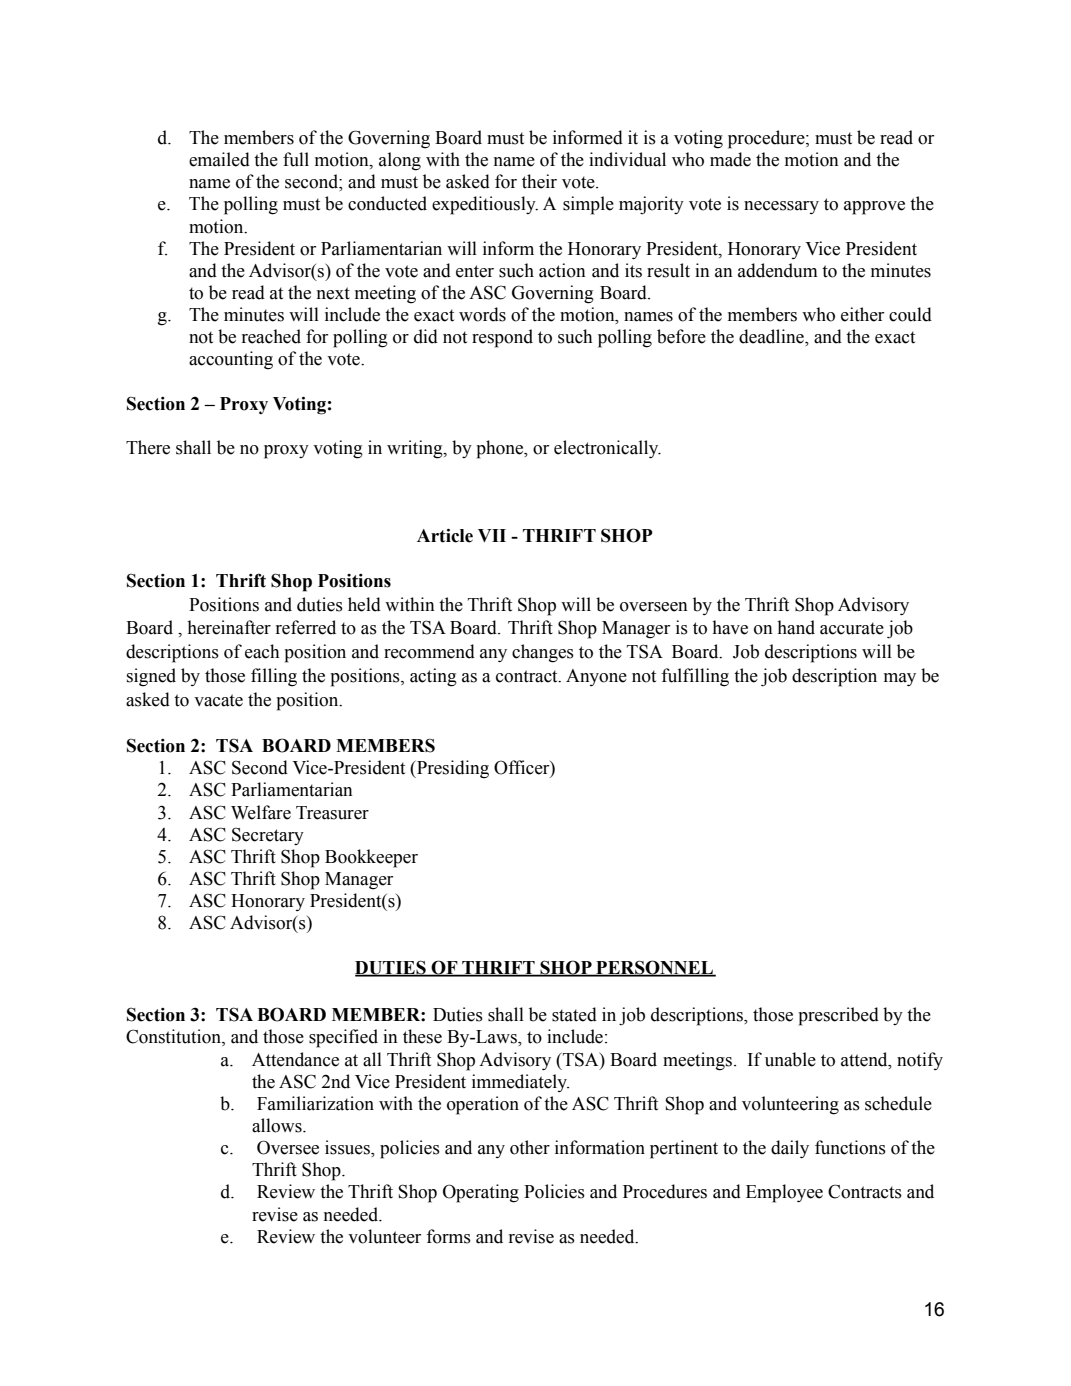  I want to click on changes, so click(543, 653).
